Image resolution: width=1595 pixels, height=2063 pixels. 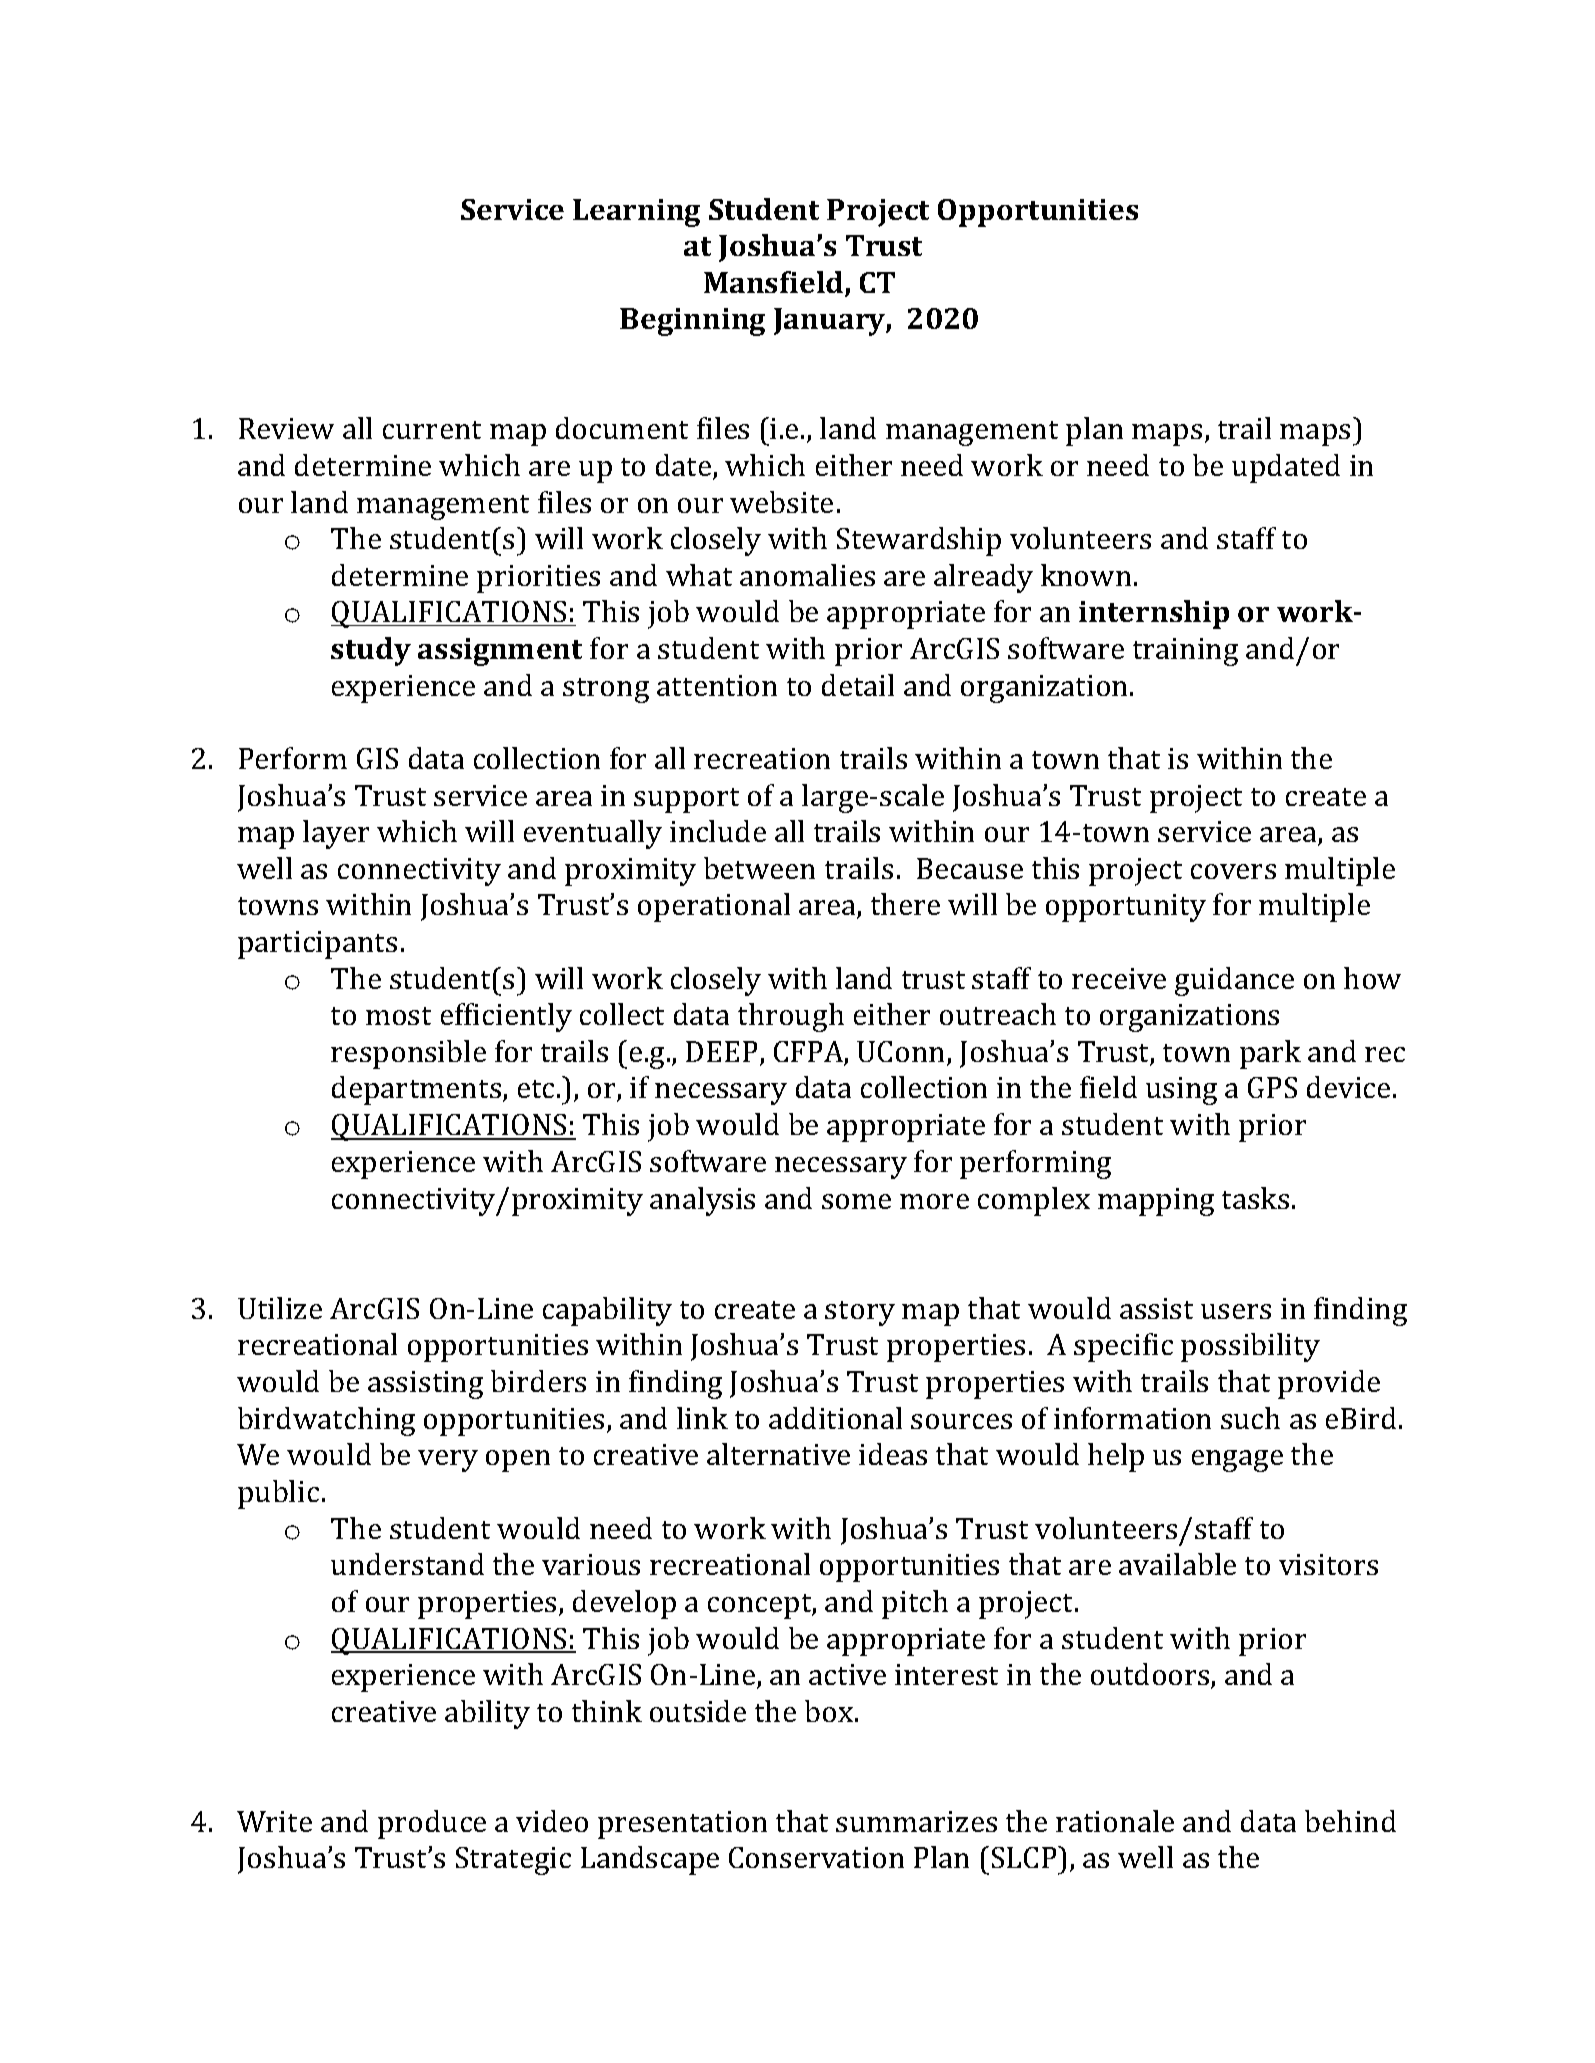 I want to click on park, so click(x=1270, y=1054).
